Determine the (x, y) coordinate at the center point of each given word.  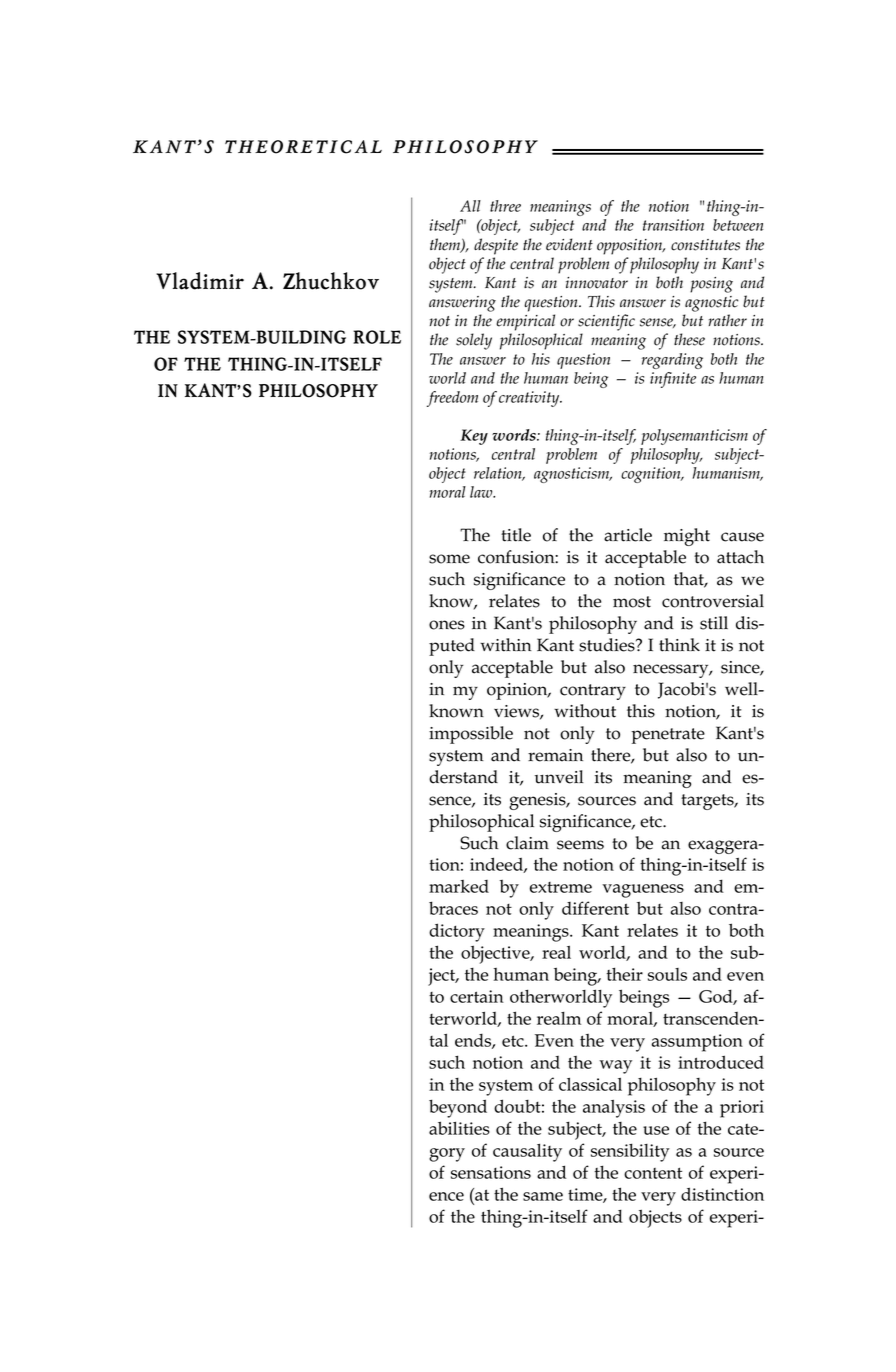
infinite (673, 380)
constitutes (705, 245)
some (449, 559)
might (687, 537)
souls (667, 974)
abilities (459, 1128)
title (516, 535)
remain (555, 755)
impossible (471, 735)
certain (477, 996)
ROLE (377, 337)
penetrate (668, 736)
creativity (530, 399)
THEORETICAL (303, 147)
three (505, 206)
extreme (561, 887)
